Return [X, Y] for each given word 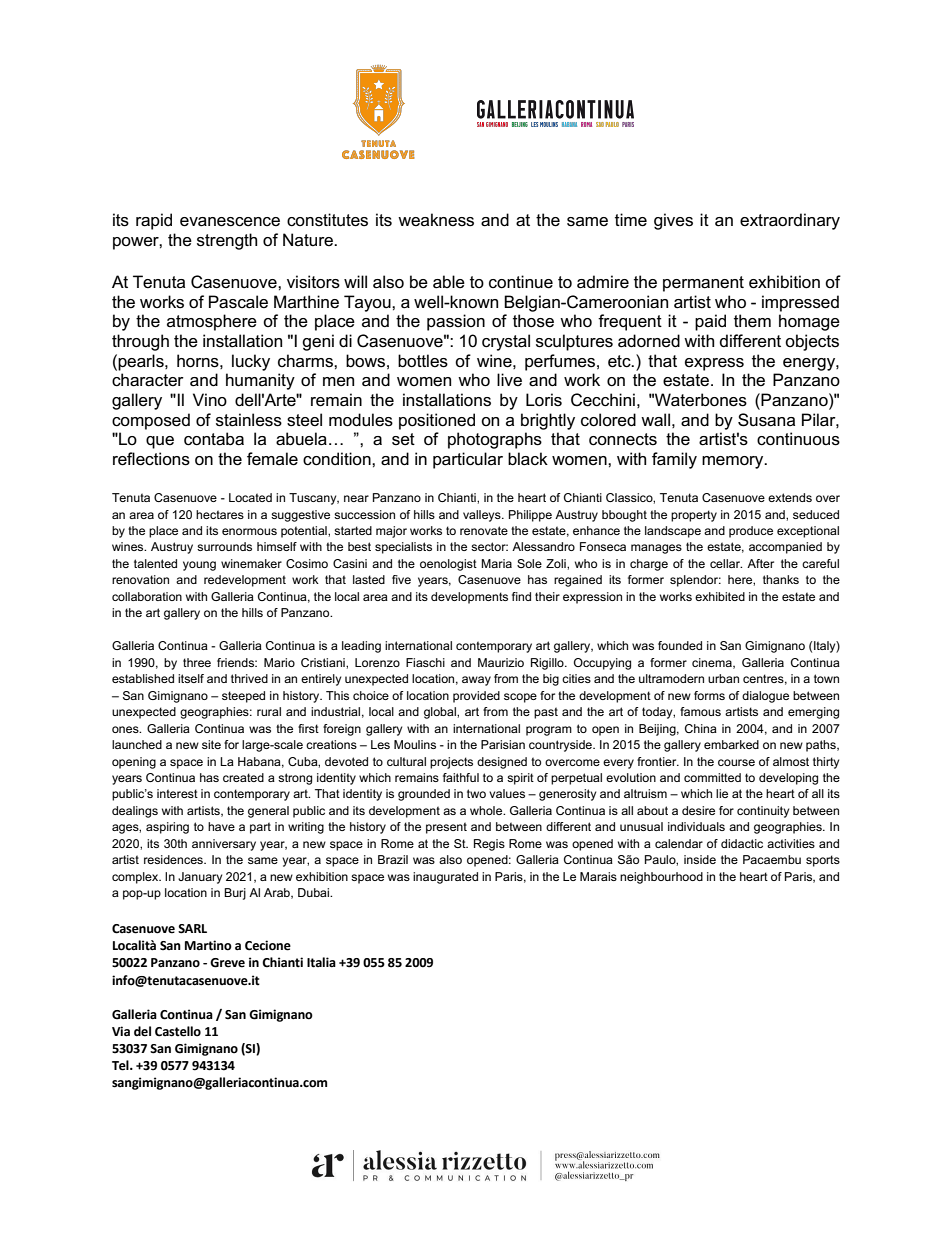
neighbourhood [661, 878]
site [211, 744]
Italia [321, 962]
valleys [483, 516]
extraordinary [790, 221]
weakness [436, 220]
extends [790, 497]
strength [227, 241]
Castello [178, 1031]
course [736, 762]
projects [451, 763]
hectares [220, 514]
